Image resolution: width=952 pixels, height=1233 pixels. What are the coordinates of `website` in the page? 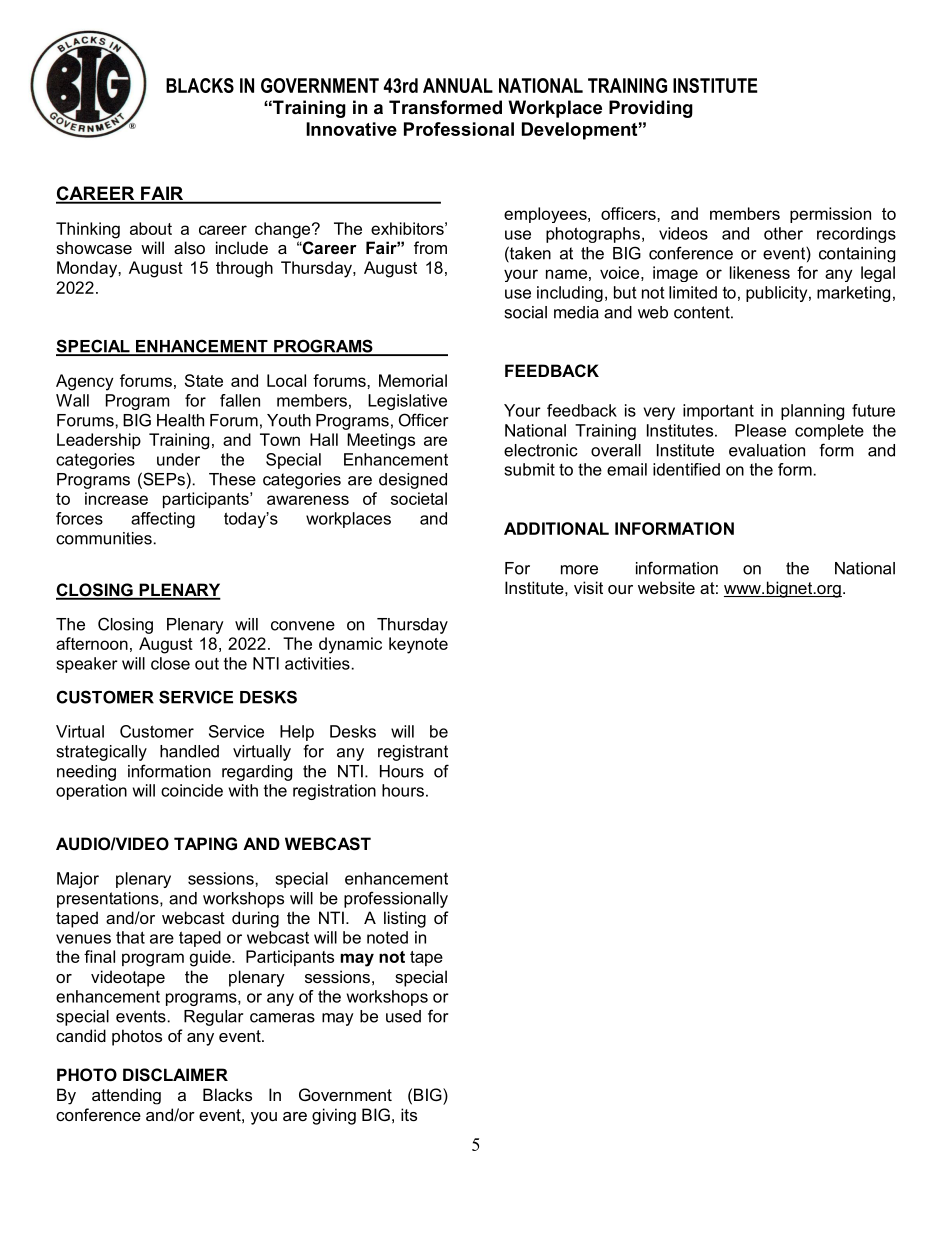 It's located at (666, 587).
